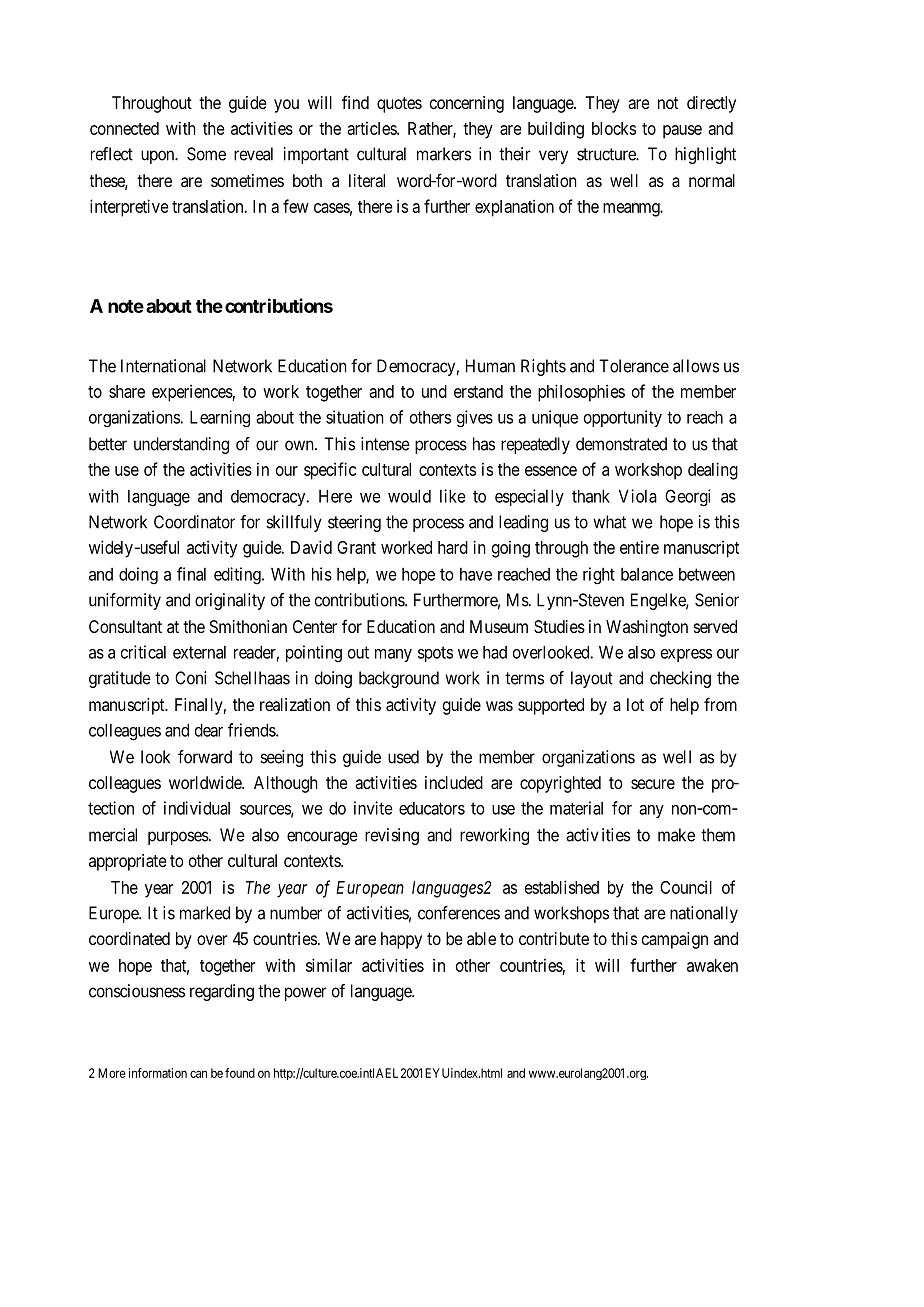 This document has width=924, height=1307. Describe the element at coordinates (198, 1074) in the document. I see `can` at that location.
